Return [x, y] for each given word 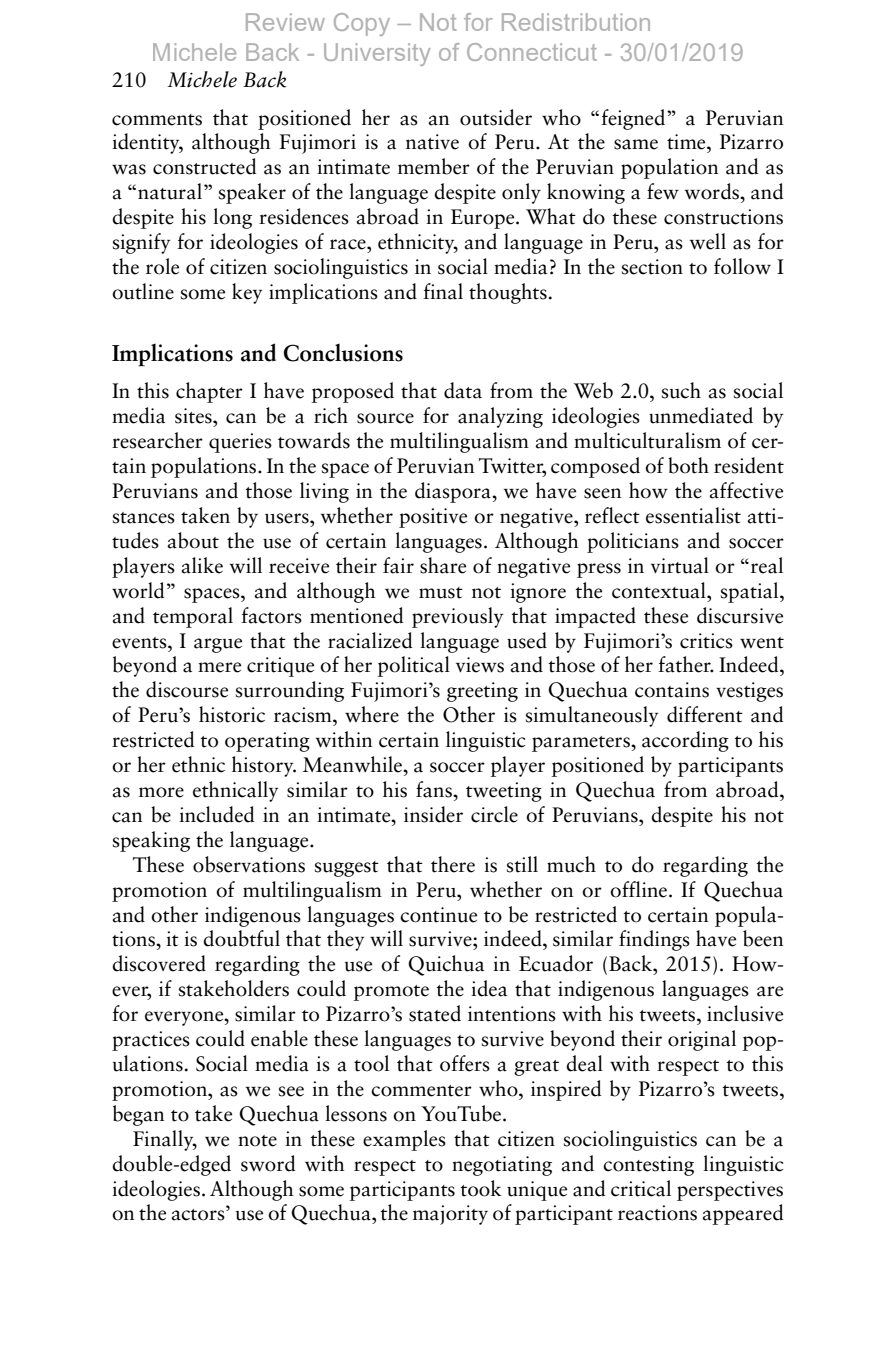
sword [268, 1163]
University [377, 54]
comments [157, 120]
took [481, 1188]
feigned [634, 119]
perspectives [730, 1191]
